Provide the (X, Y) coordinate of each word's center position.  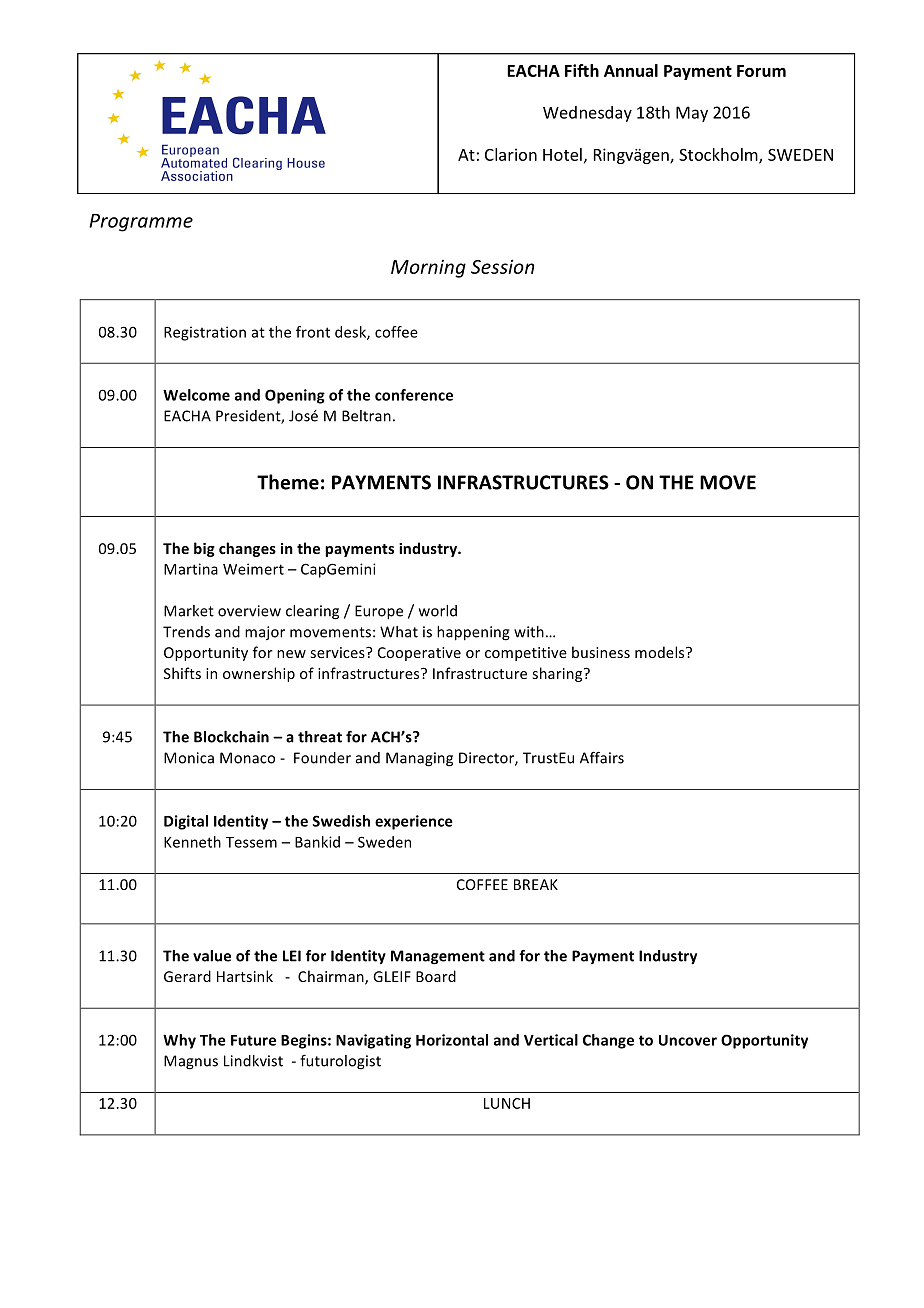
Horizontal (452, 1040)
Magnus (191, 1062)
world (438, 611)
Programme (141, 223)
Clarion (511, 154)
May (692, 114)
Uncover (688, 1040)
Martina (191, 569)
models (661, 652)
